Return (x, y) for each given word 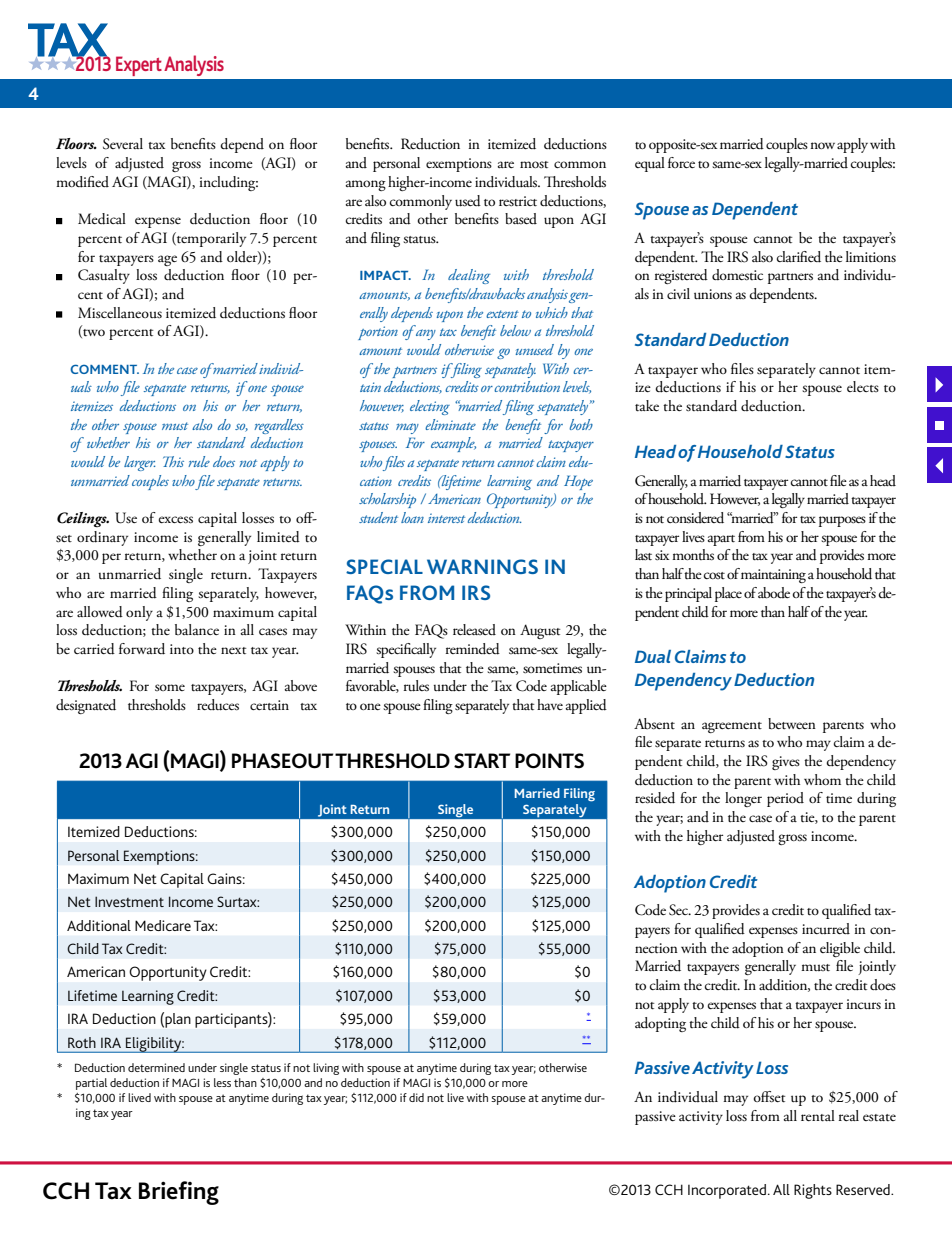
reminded (473, 649)
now (822, 145)
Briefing (179, 1193)
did (416, 1097)
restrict (518, 201)
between (792, 724)
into (182, 649)
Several (123, 144)
